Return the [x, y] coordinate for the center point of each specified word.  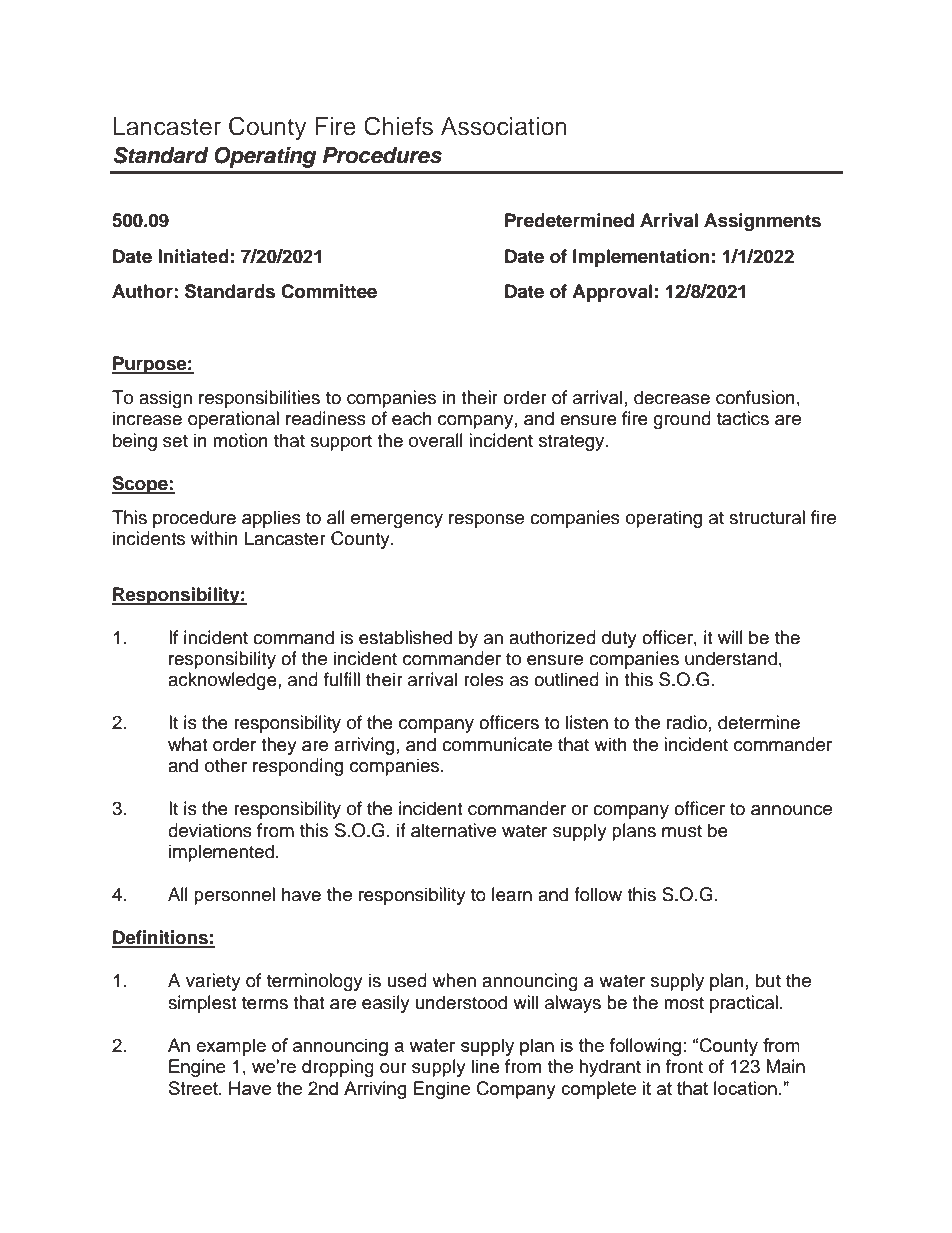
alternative [453, 830]
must [682, 831]
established [405, 637]
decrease [672, 397]
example [231, 1047]
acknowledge [223, 681]
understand [731, 658]
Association [504, 126]
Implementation [641, 258]
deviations [210, 830]
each [412, 418]
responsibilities [259, 399]
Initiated [193, 256]
